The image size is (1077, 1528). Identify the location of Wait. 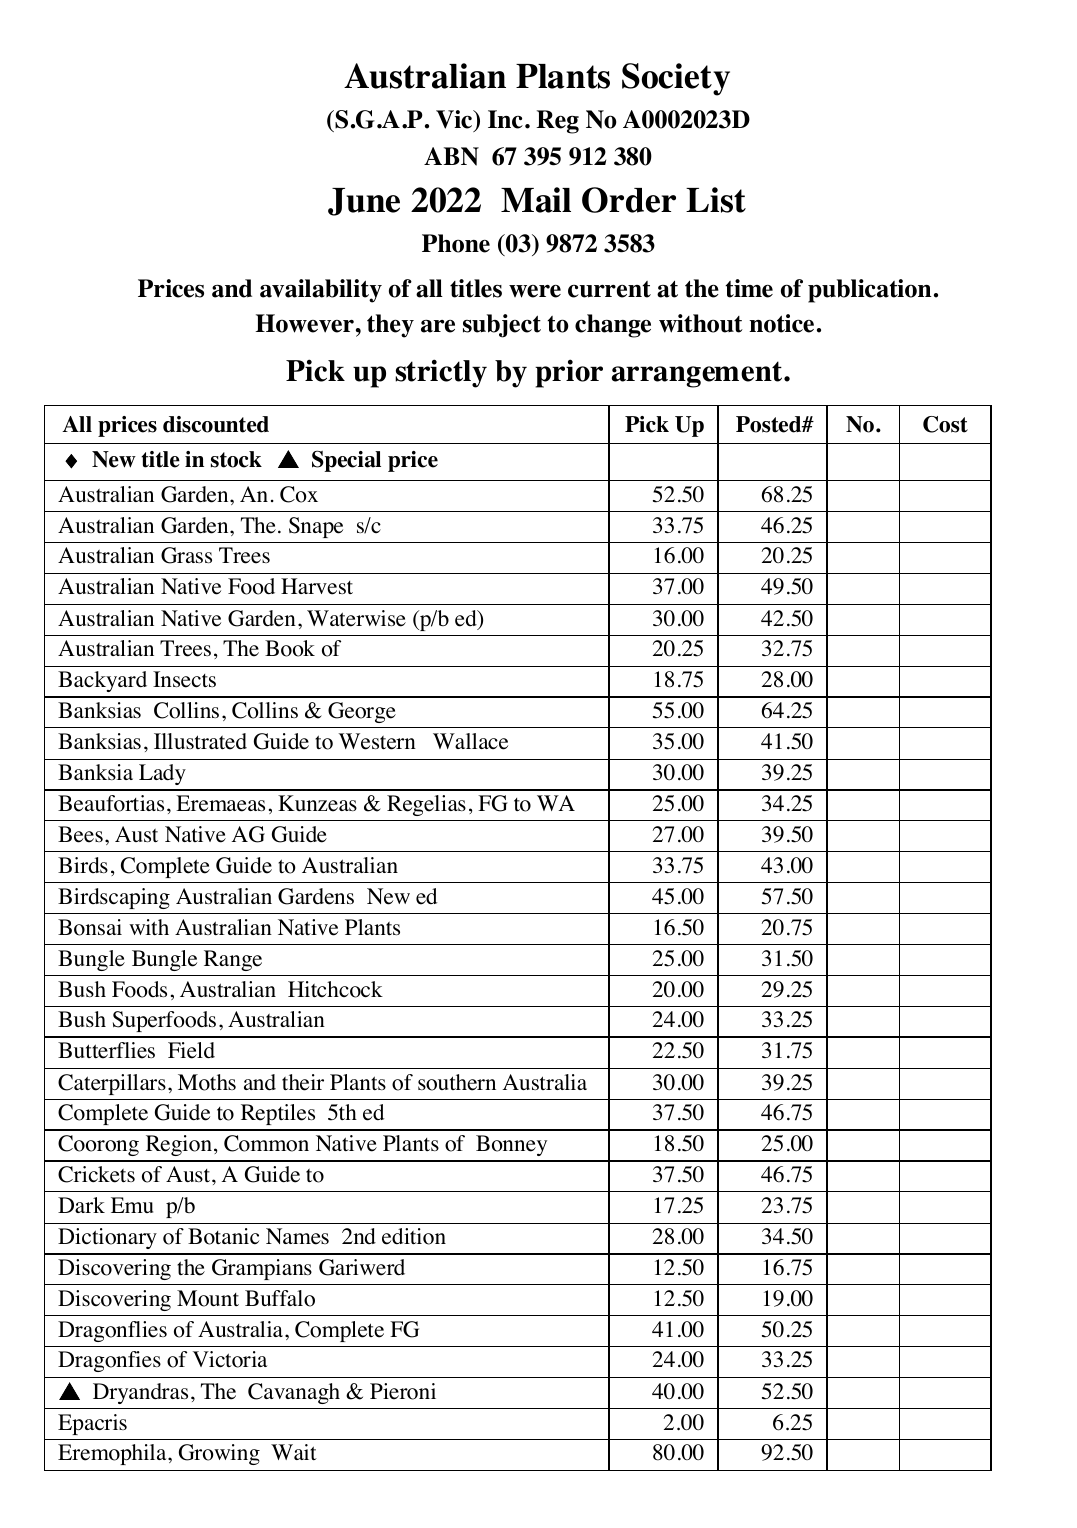
(294, 1452).
